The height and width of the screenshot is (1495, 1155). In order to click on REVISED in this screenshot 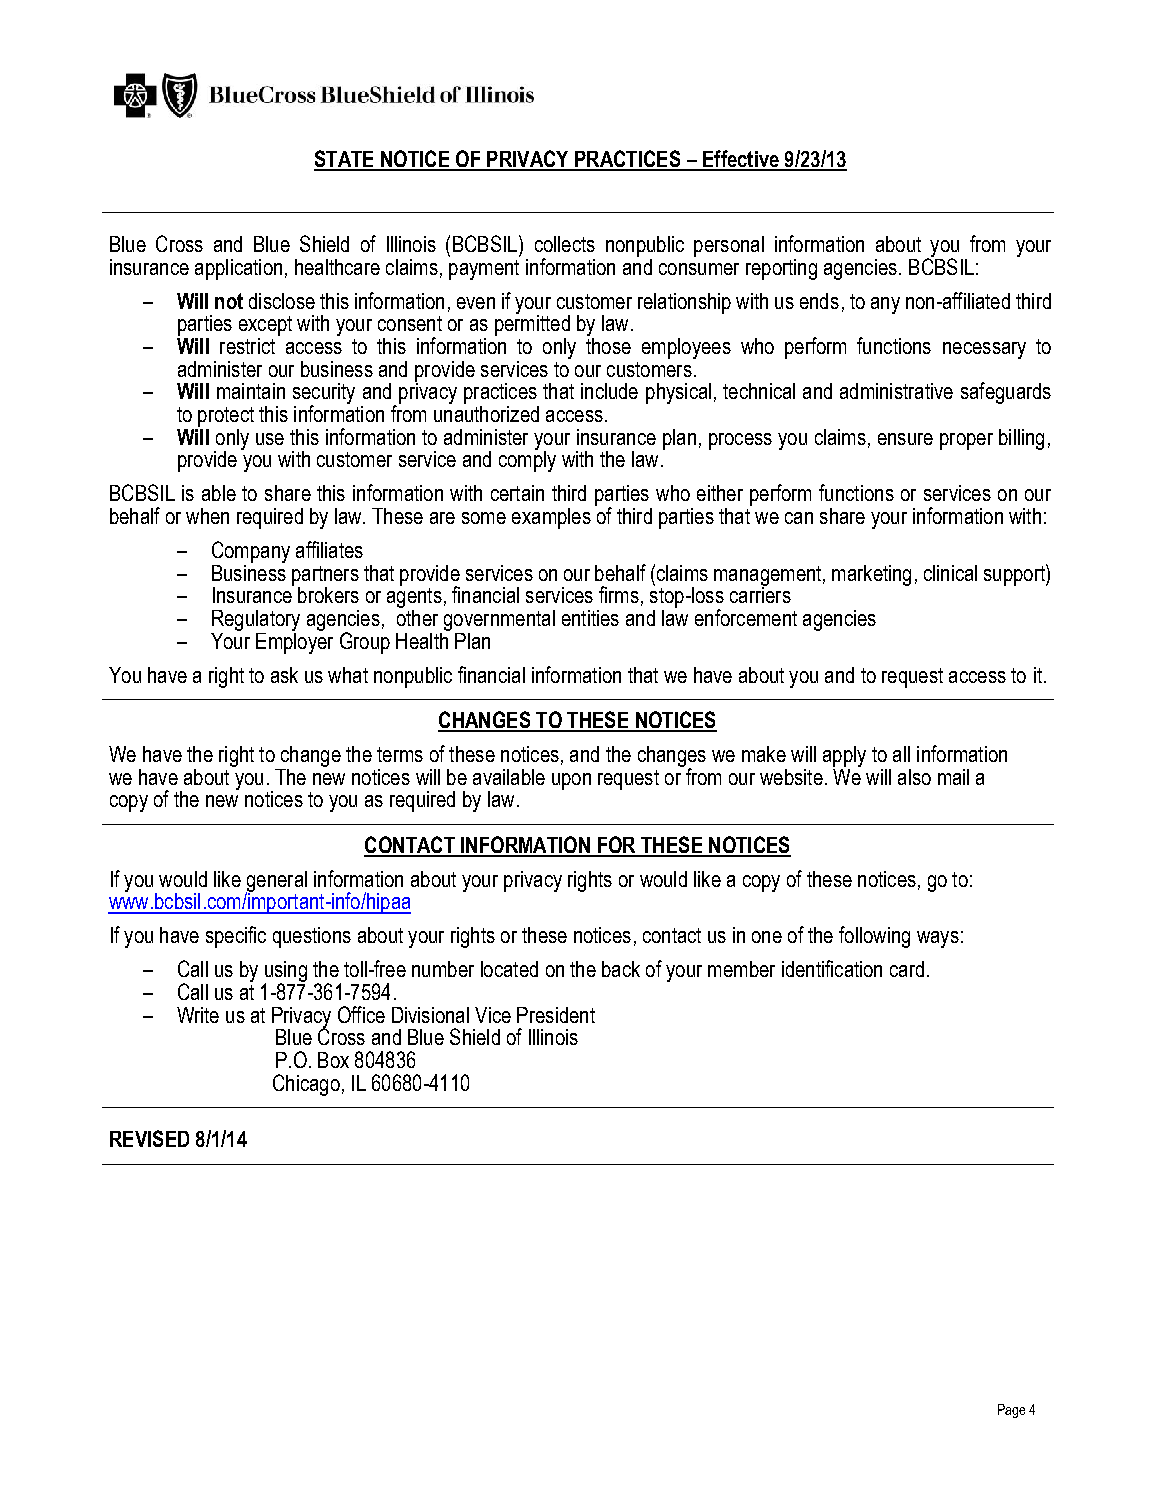, I will do `click(149, 1138)`.
